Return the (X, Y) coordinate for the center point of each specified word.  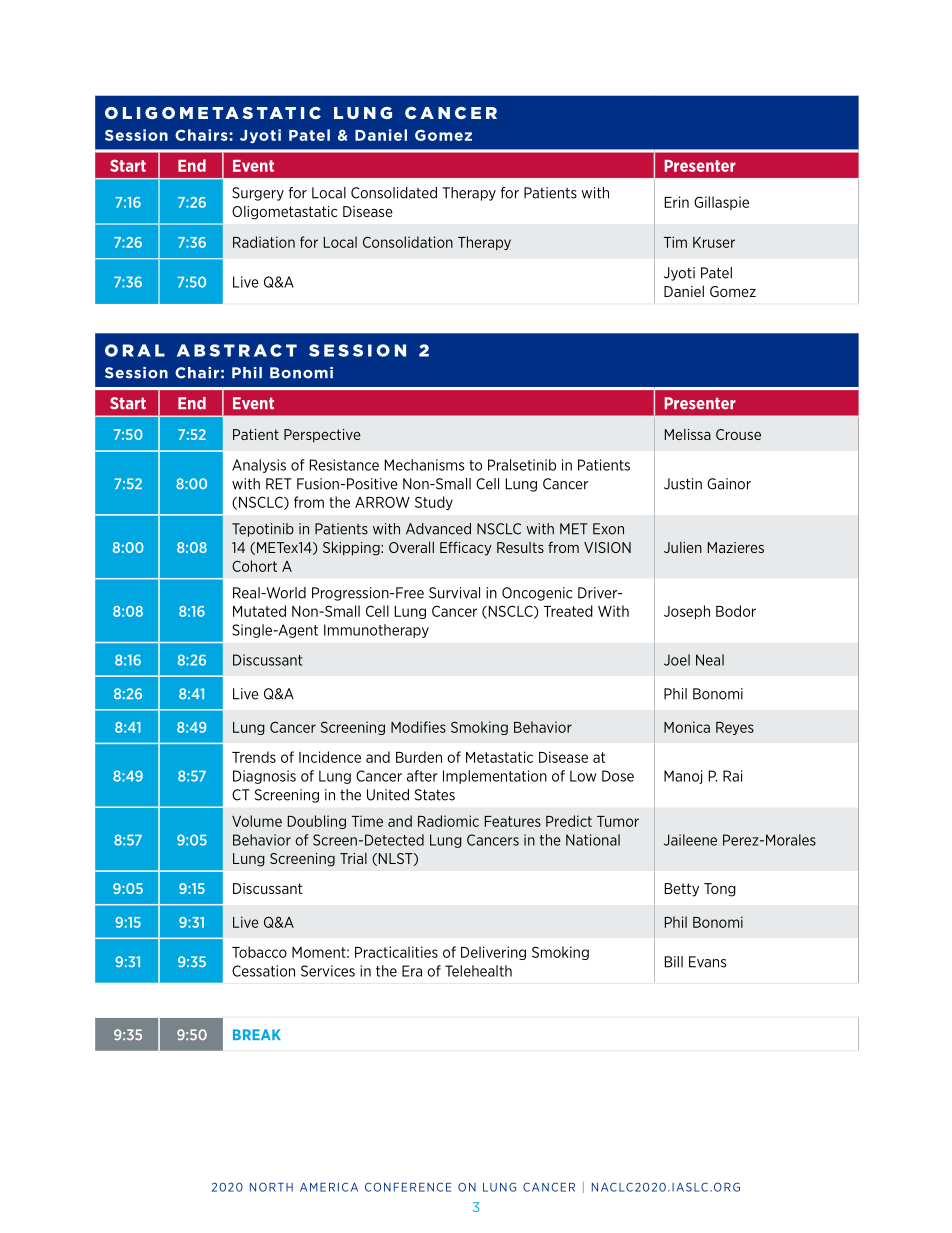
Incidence (330, 757)
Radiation (264, 242)
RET (279, 484)
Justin (683, 484)
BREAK (257, 1034)
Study (434, 503)
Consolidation (408, 242)
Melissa (688, 434)
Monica (687, 727)
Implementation (495, 777)
